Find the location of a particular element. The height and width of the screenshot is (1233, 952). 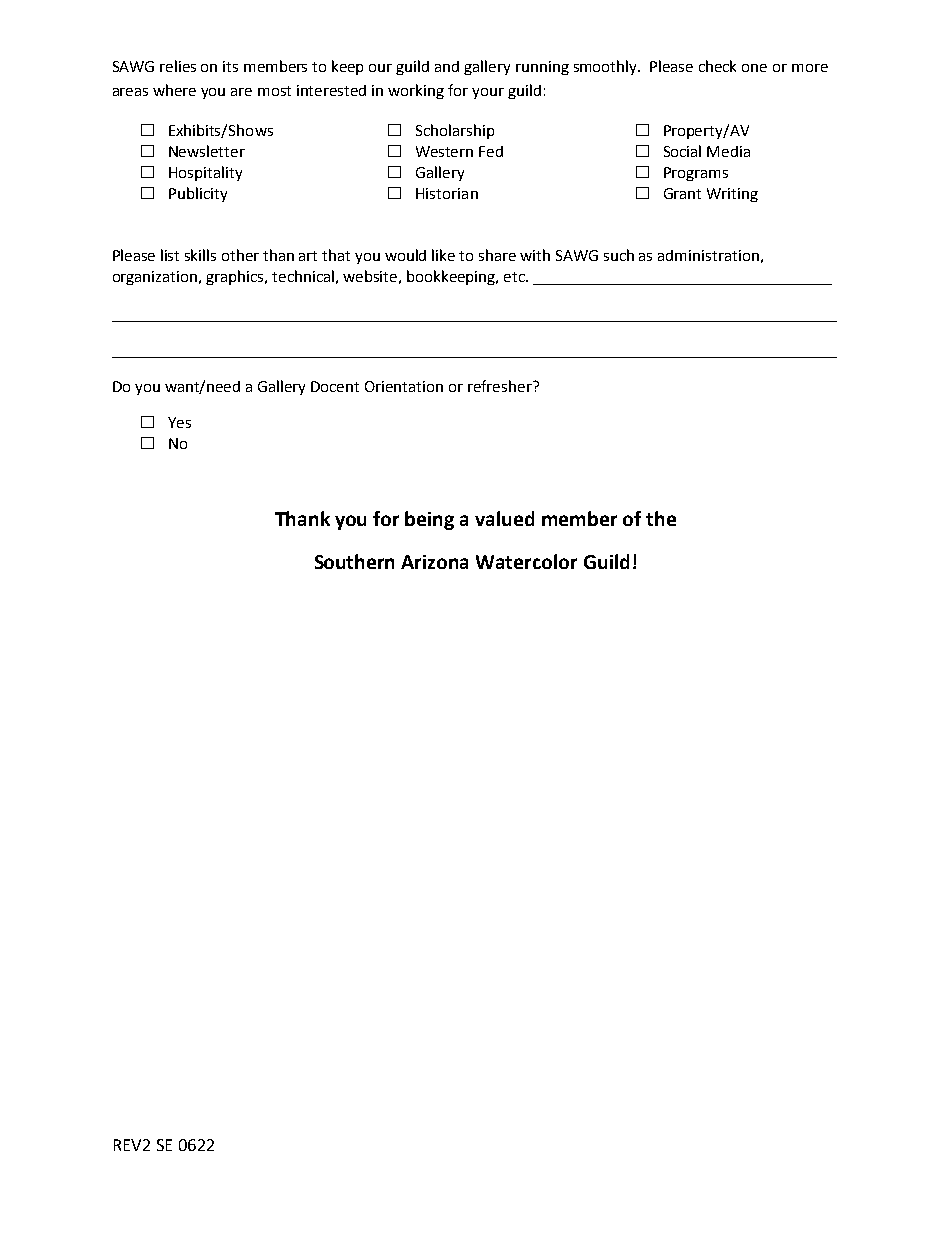

Orientation is located at coordinates (404, 386).
